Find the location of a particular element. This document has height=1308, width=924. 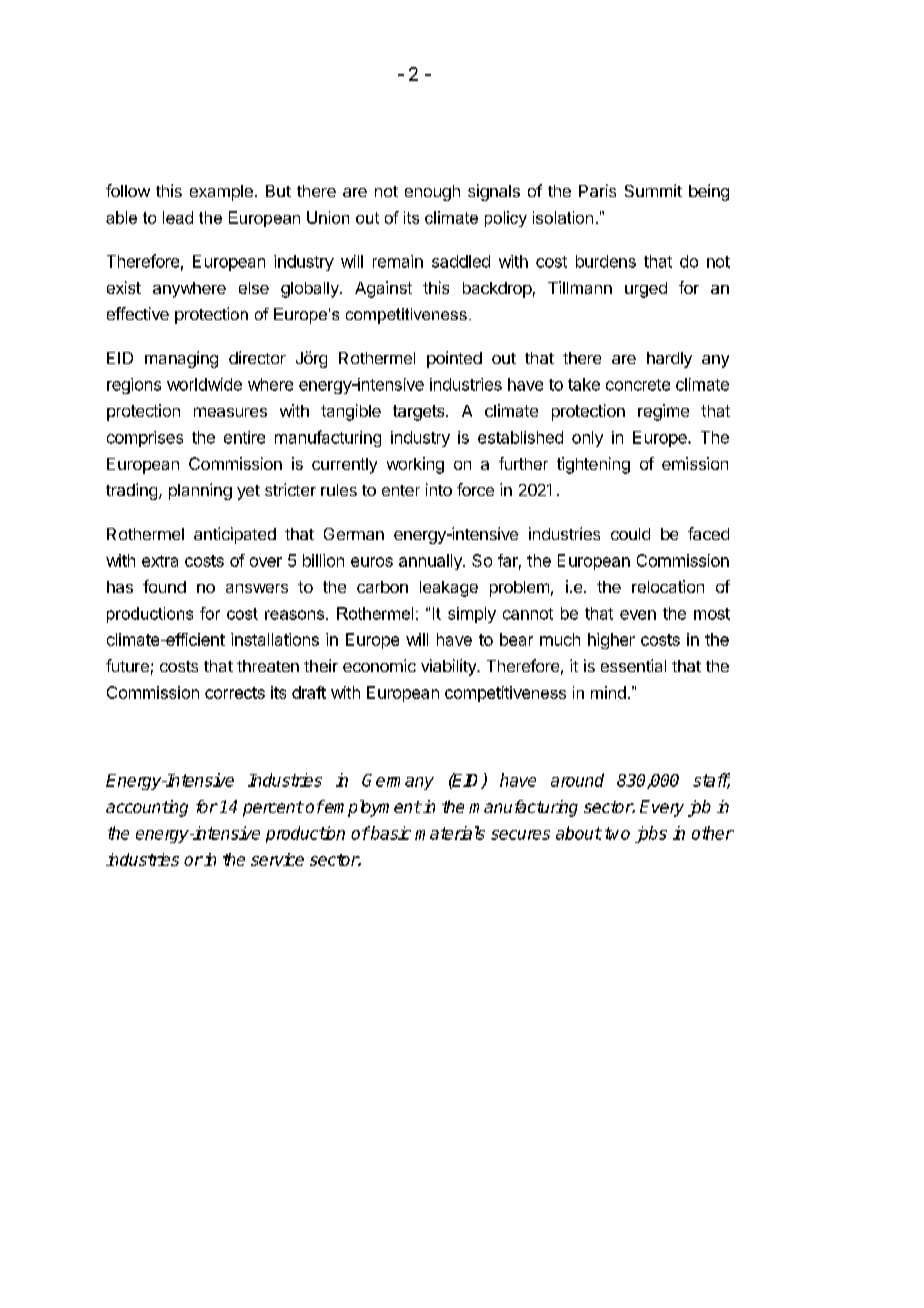

Summit is located at coordinates (653, 190).
